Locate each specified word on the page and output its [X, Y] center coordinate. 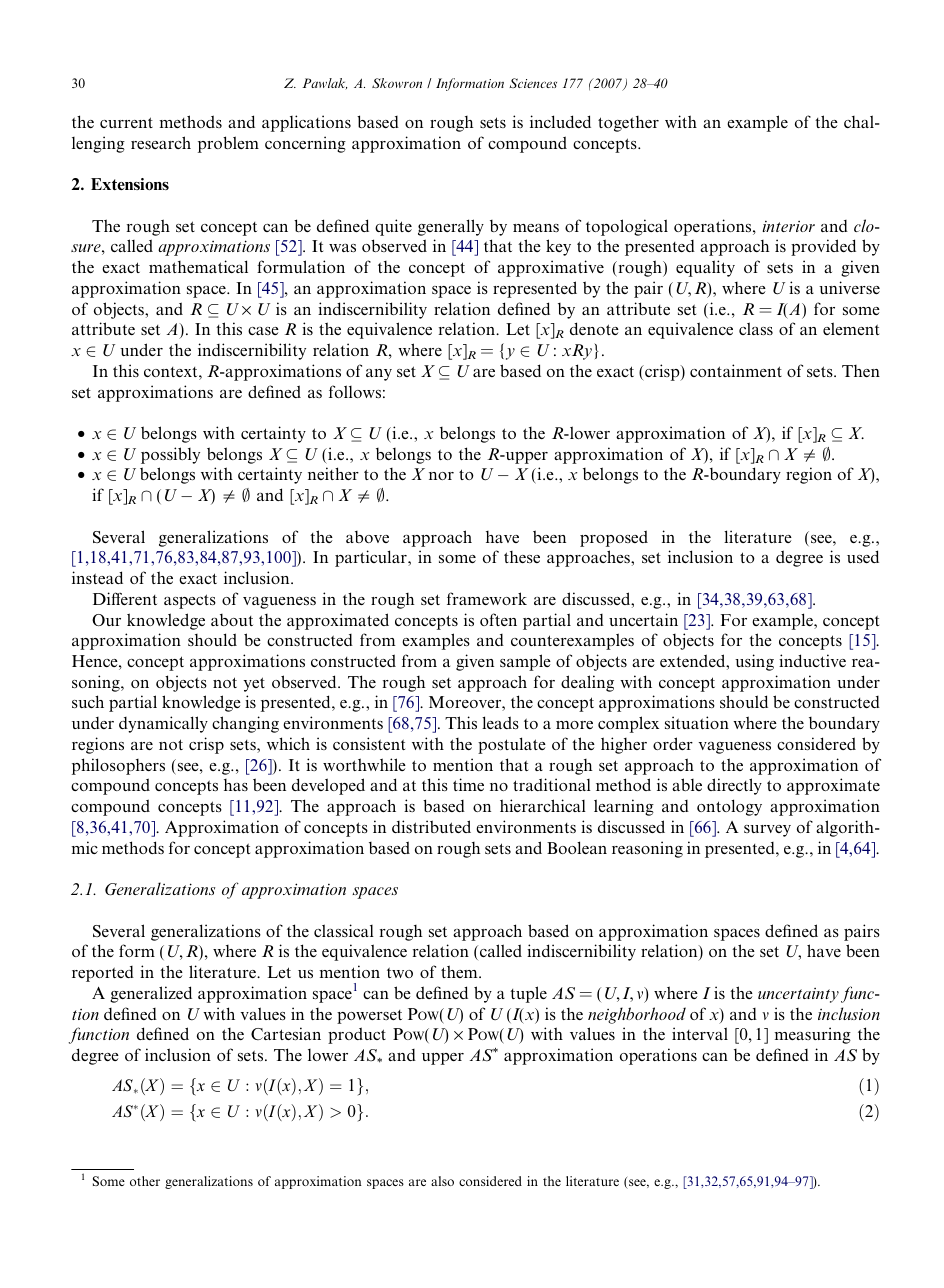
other [145, 1181]
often [498, 619]
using [754, 662]
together [628, 124]
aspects [190, 601]
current [126, 122]
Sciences [533, 83]
